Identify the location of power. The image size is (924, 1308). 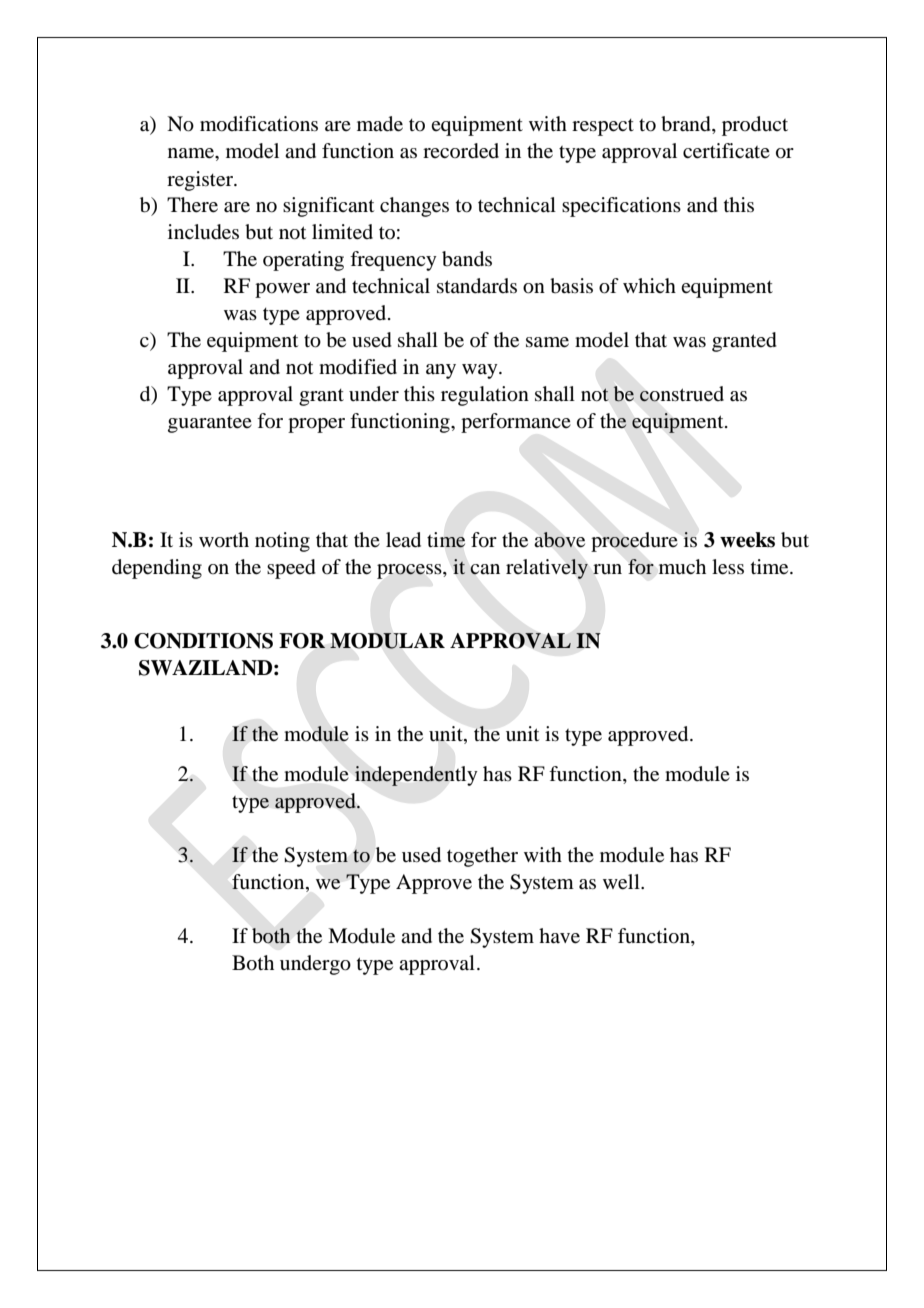
(282, 290).
